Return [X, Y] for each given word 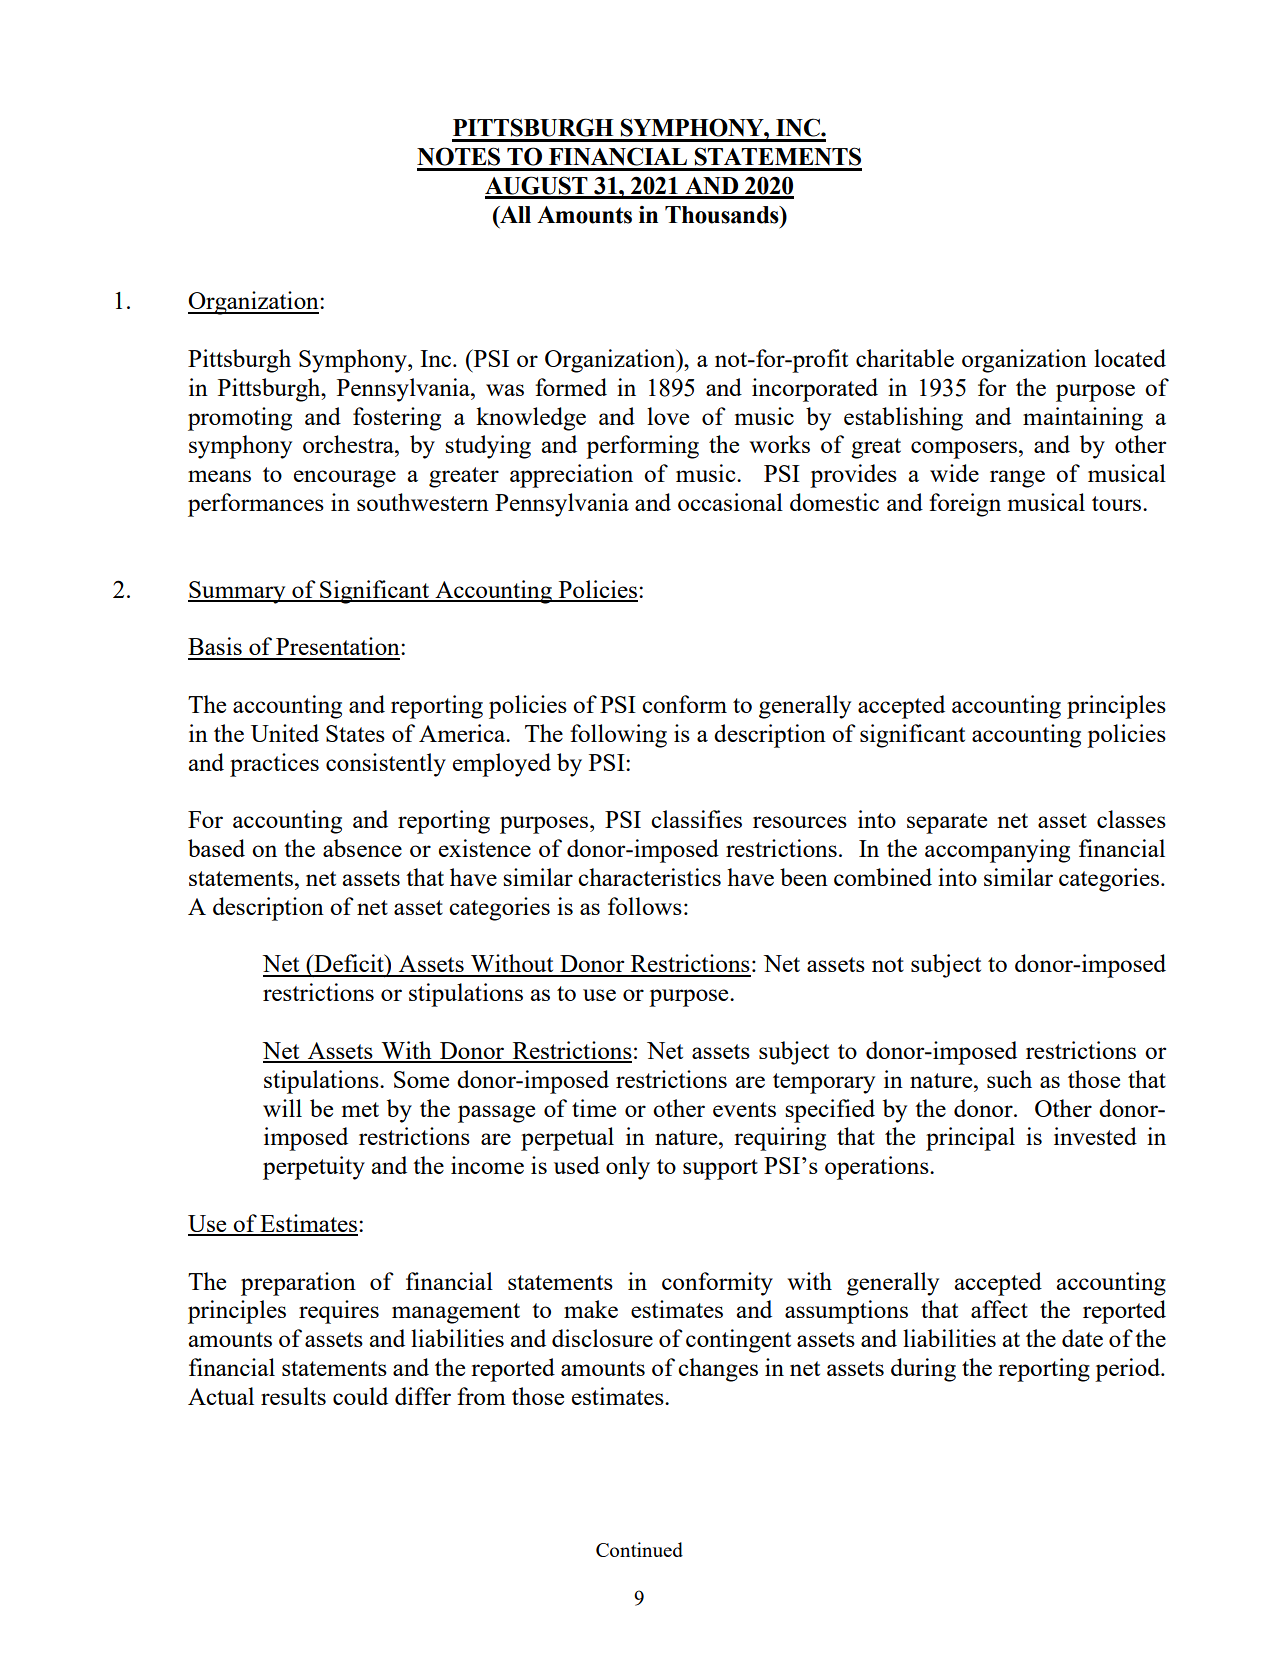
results [293, 1396]
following [618, 736]
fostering [397, 419]
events [744, 1109]
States [355, 733]
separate [947, 823]
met [360, 1109]
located [1130, 358]
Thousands [723, 215]
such [1009, 1079]
